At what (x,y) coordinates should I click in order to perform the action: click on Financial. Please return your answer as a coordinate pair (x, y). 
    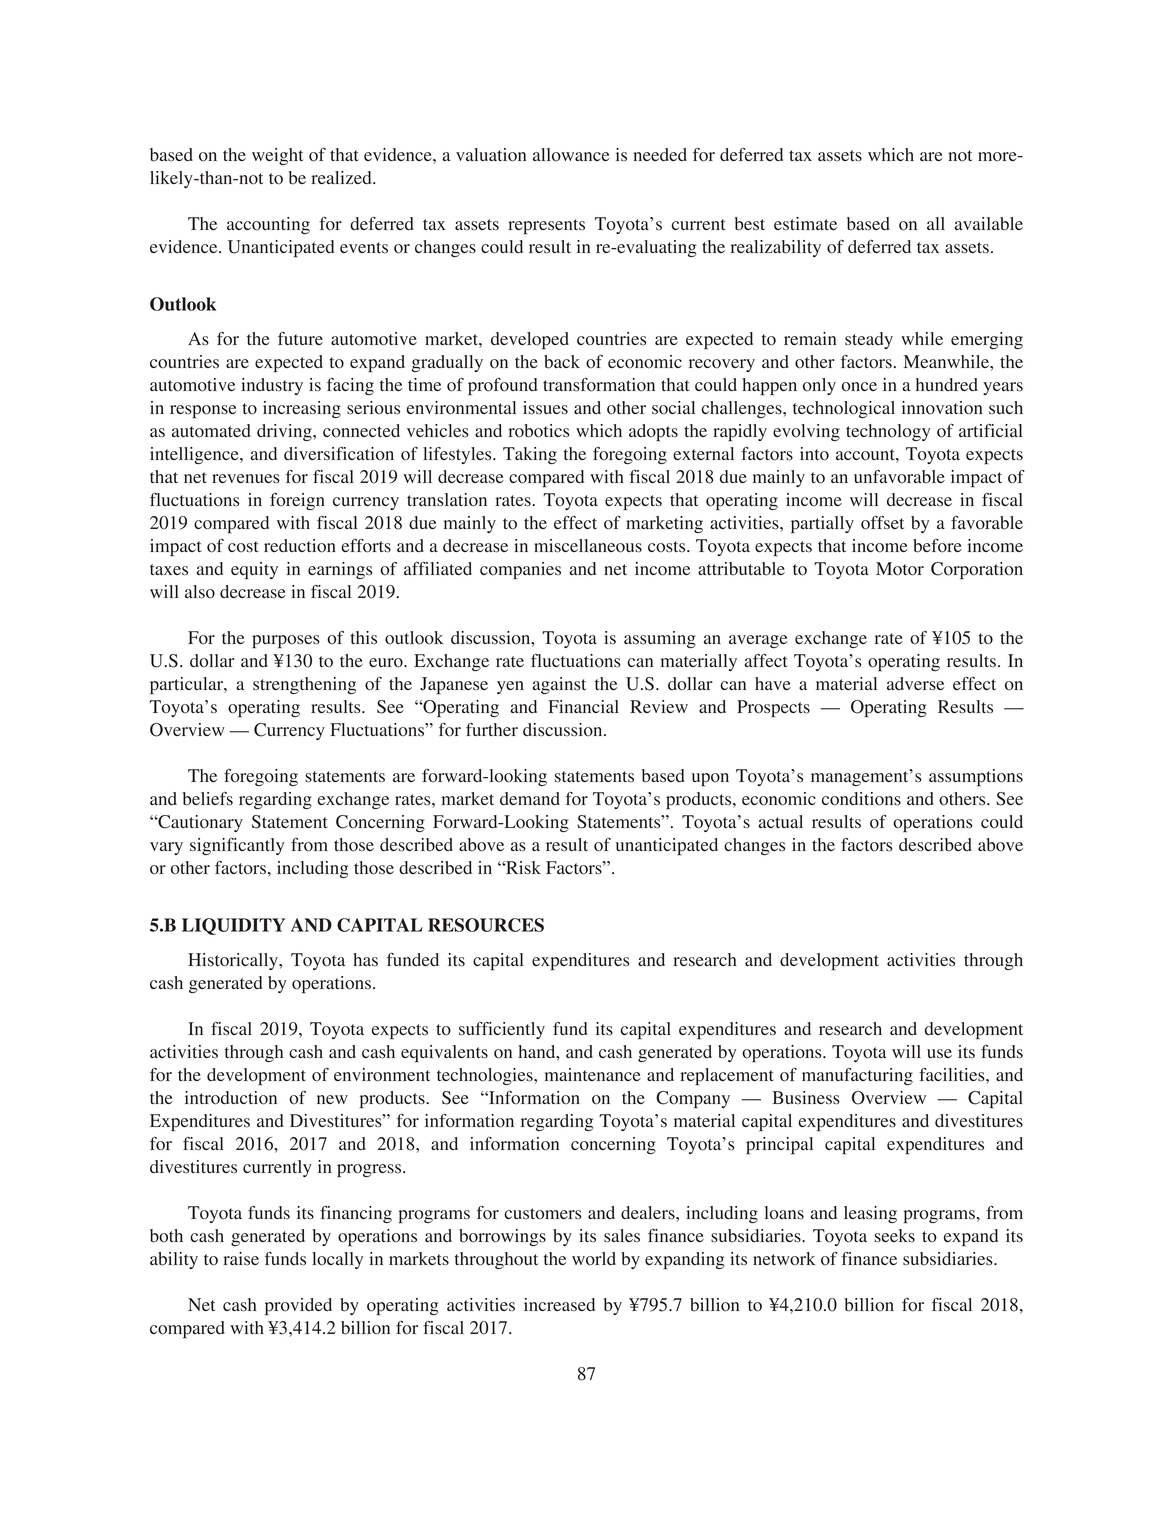
    Looking at the image, I should click on (583, 706).
